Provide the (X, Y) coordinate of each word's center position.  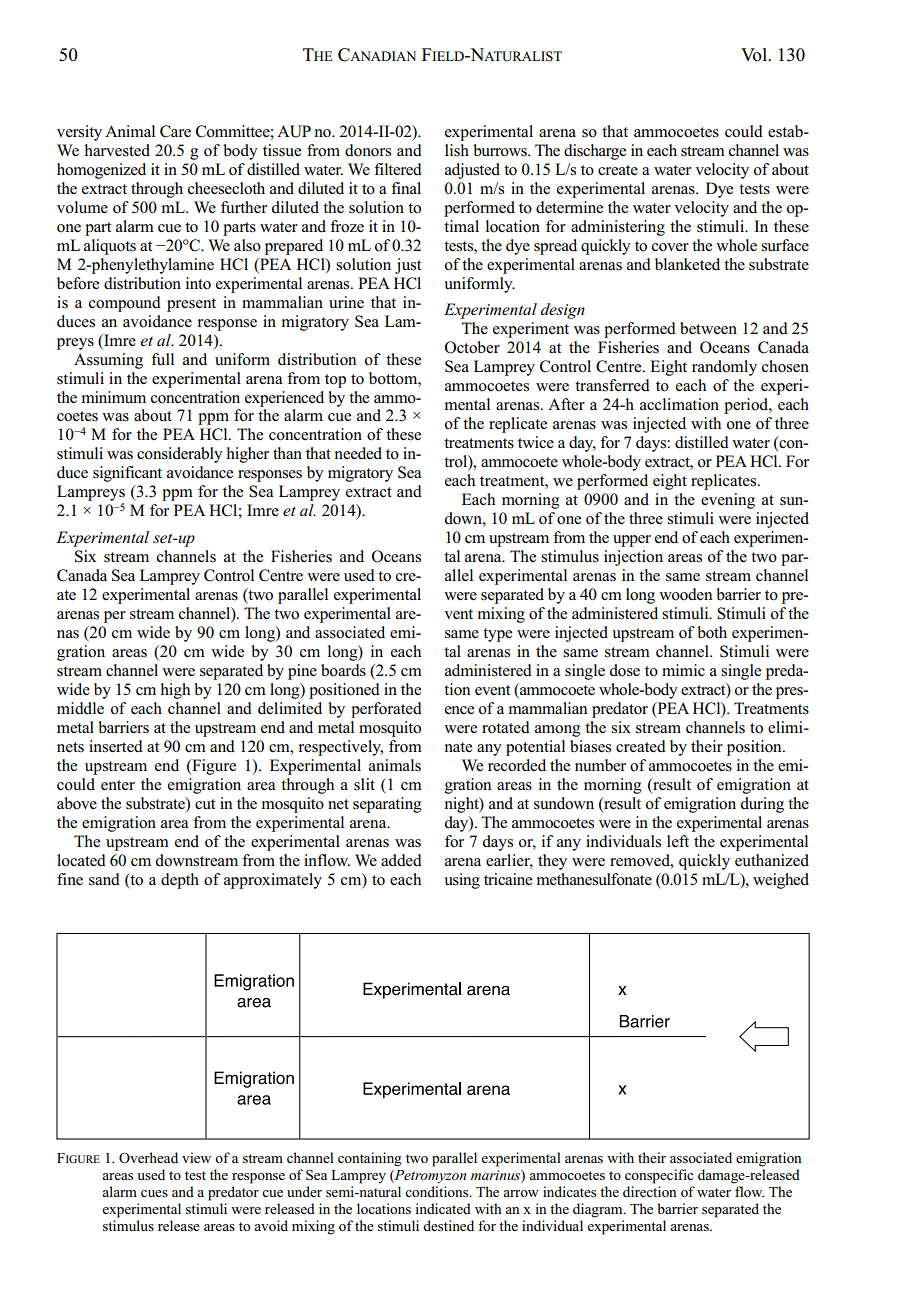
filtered (398, 169)
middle (80, 708)
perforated (386, 710)
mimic (683, 670)
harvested (117, 150)
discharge (595, 152)
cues (154, 1193)
